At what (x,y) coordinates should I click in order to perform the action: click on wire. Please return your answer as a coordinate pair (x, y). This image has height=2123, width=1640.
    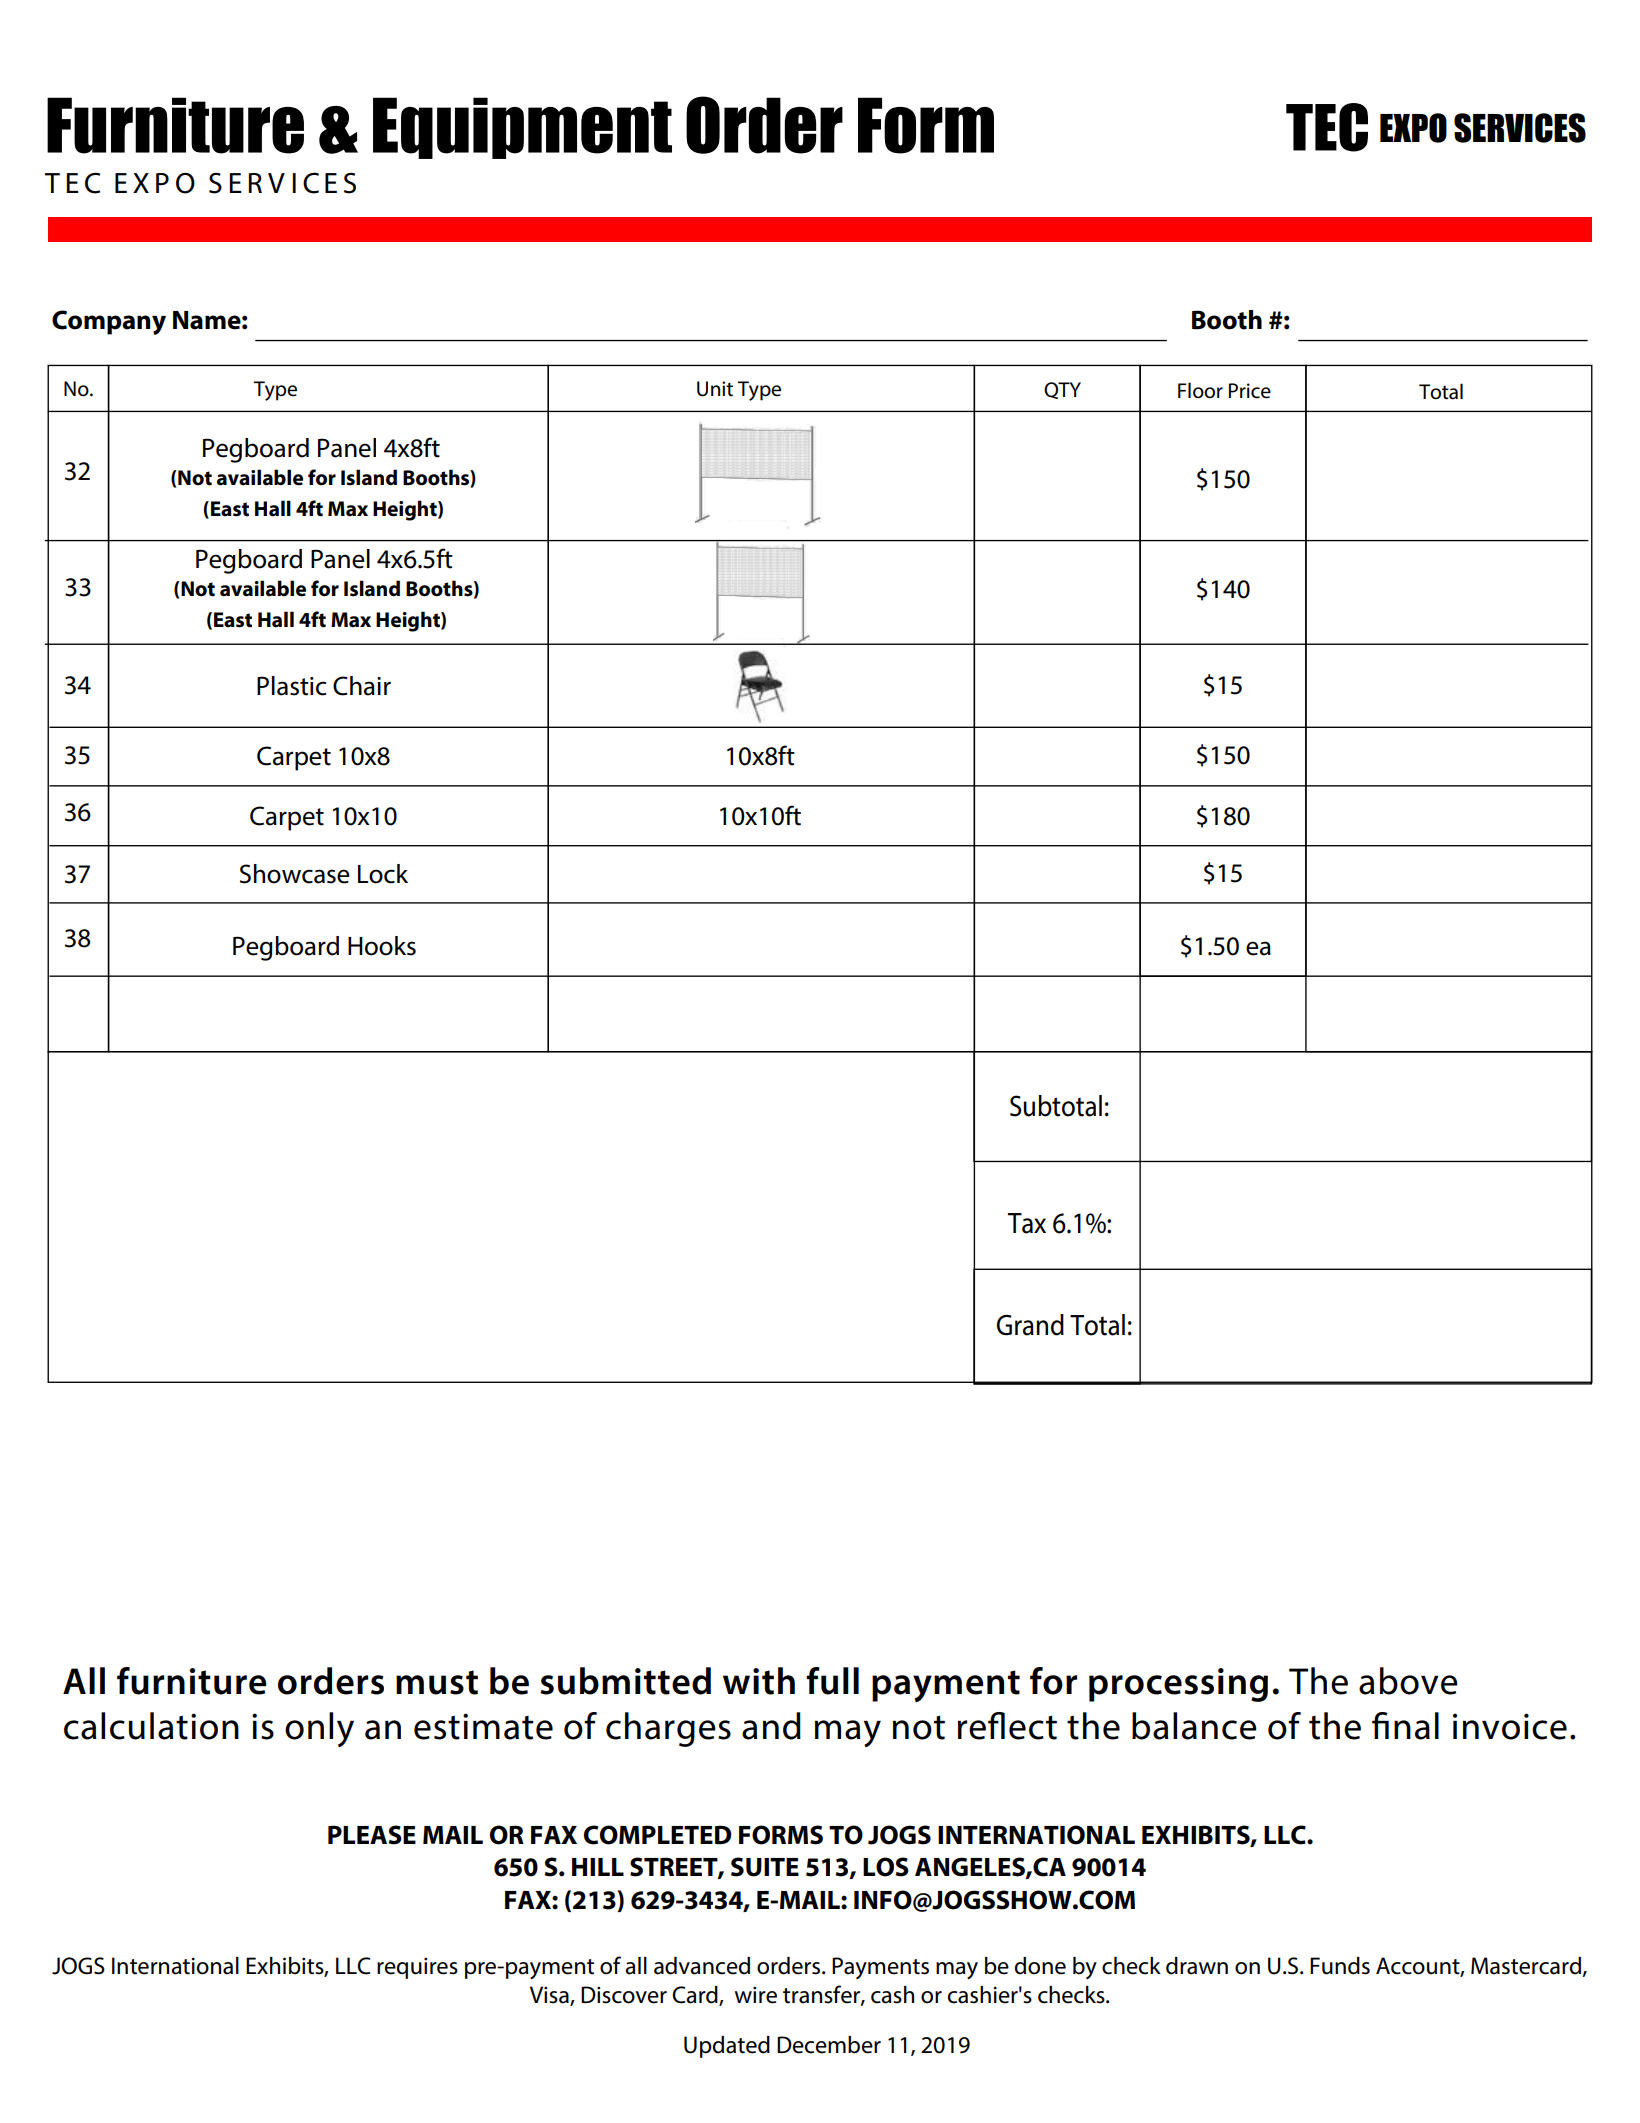
    Looking at the image, I should click on (756, 1995).
